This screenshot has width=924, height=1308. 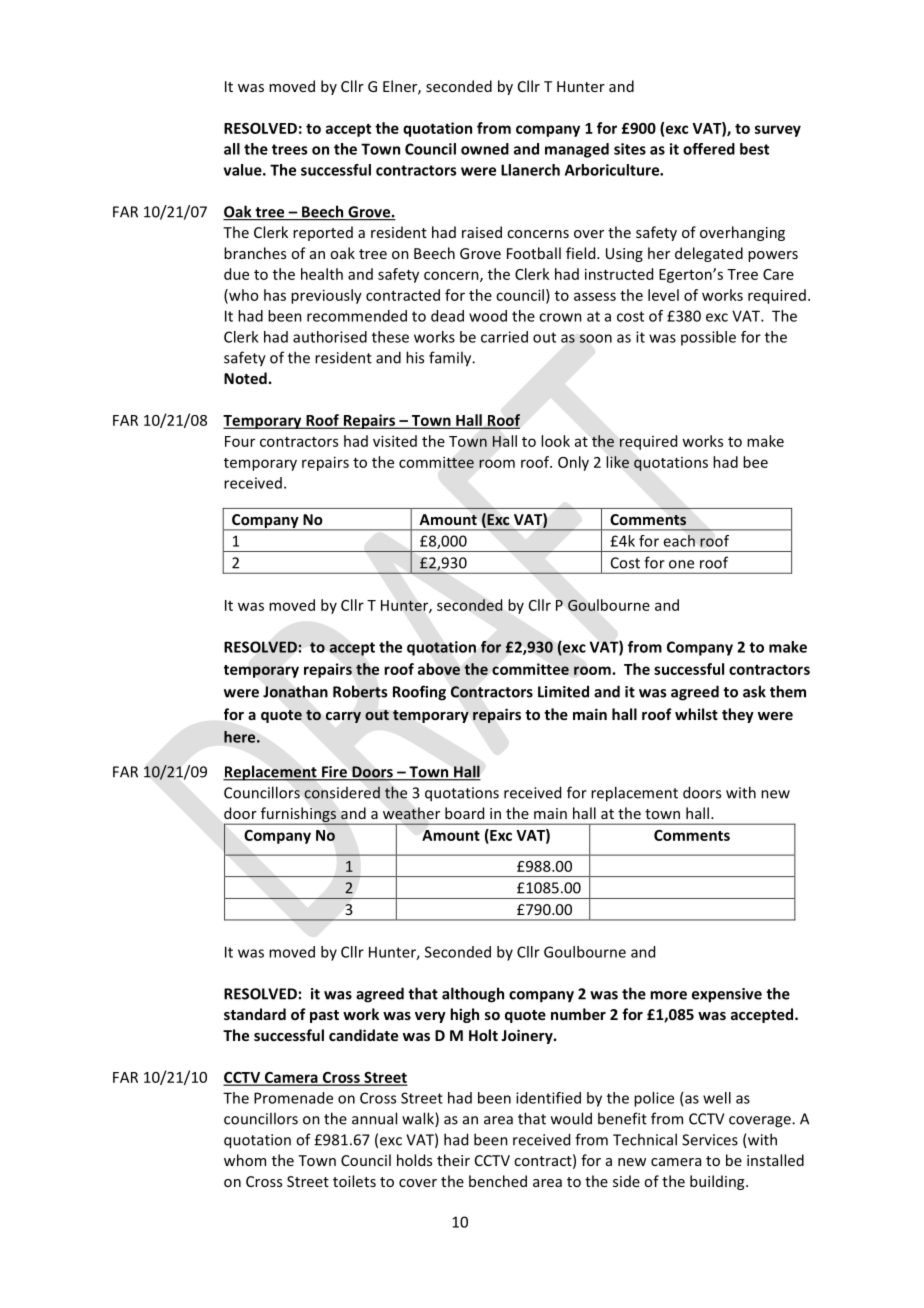 What do you see at coordinates (323, 233) in the screenshot?
I see `reported` at bounding box center [323, 233].
